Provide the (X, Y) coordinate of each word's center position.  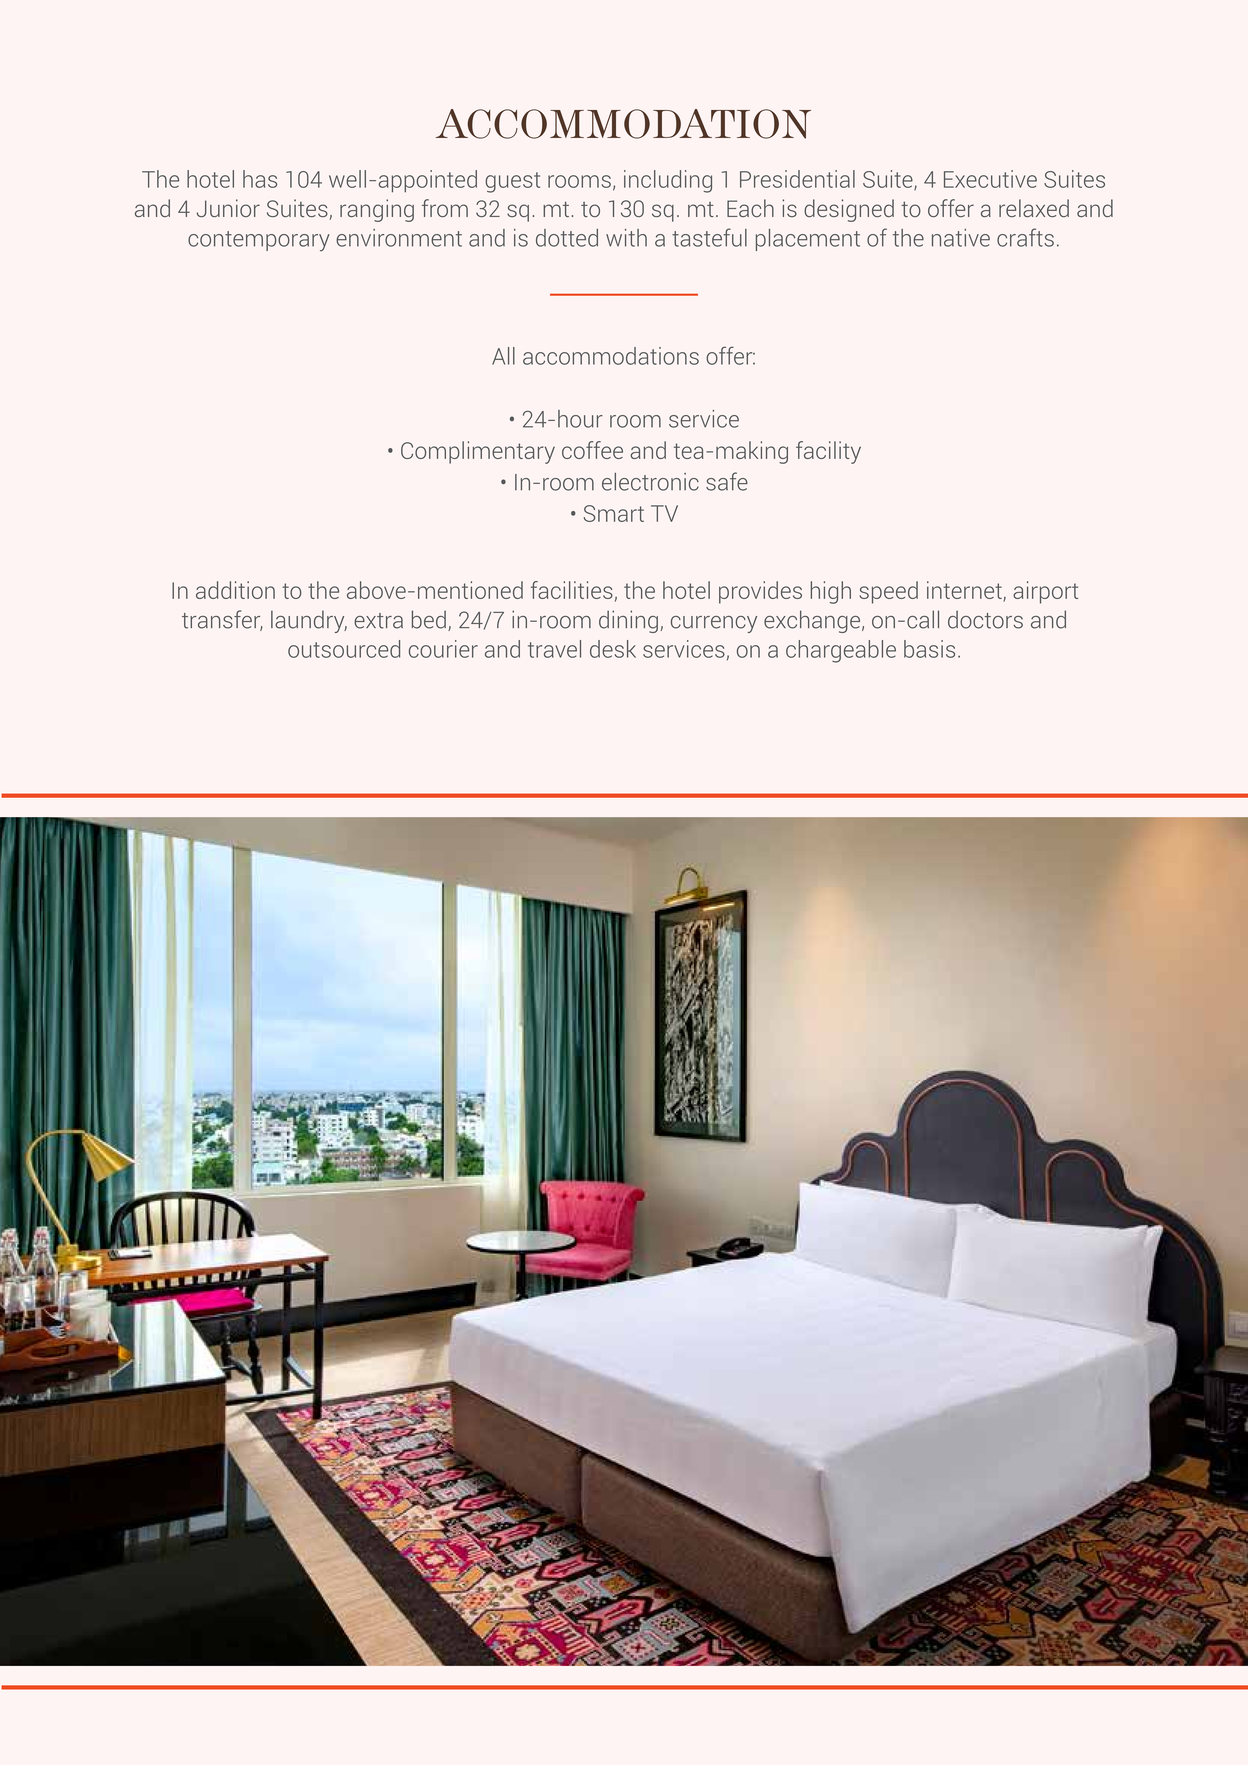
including (668, 181)
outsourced (344, 649)
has (260, 179)
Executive (990, 179)
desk (613, 649)
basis (929, 649)
